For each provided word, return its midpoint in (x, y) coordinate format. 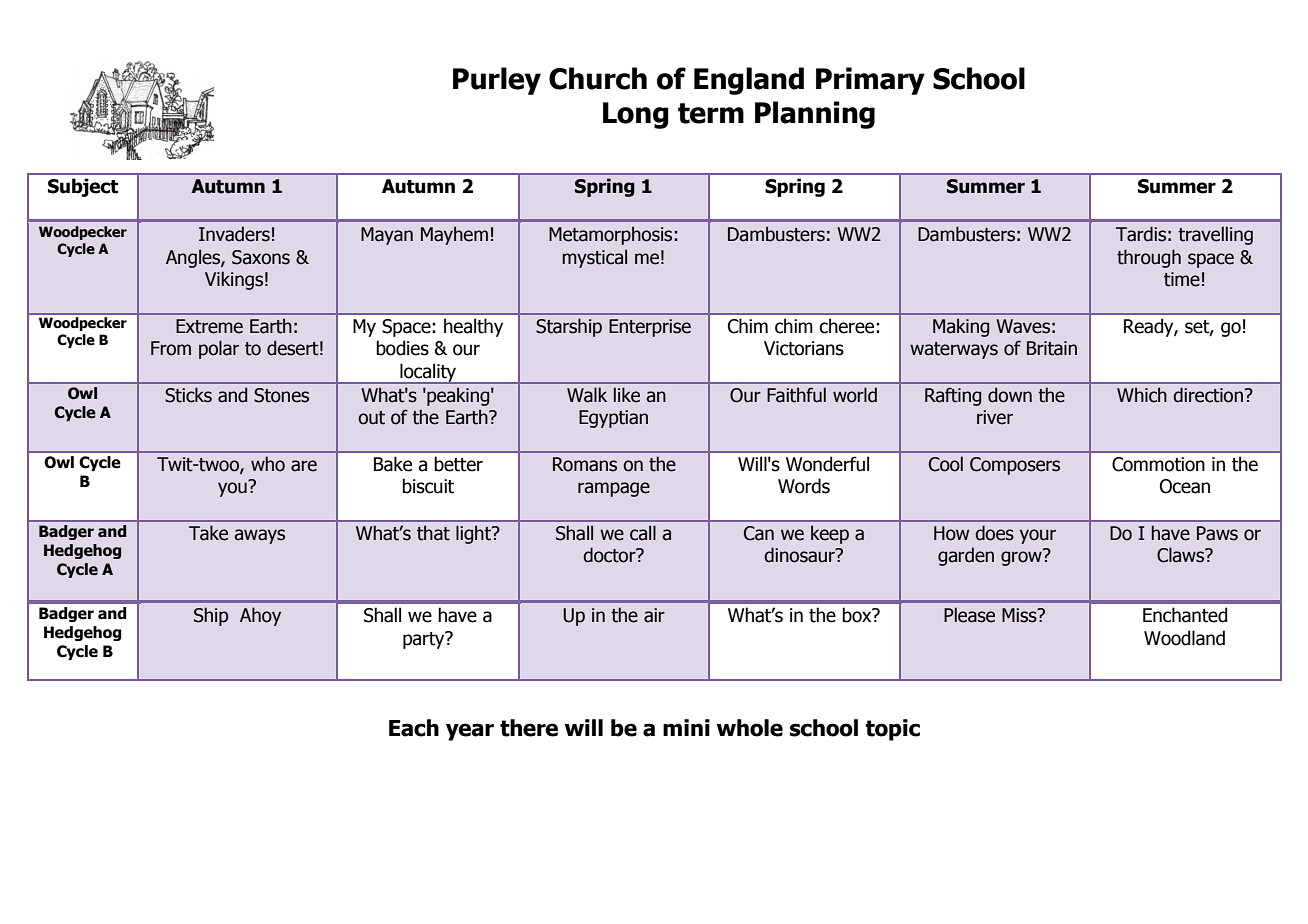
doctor (610, 555)
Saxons (261, 257)
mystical (594, 258)
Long (636, 115)
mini (686, 727)
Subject (83, 187)
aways (260, 536)
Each (414, 728)
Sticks (188, 395)
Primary (870, 81)
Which (1142, 395)
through (1149, 258)
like (627, 395)
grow (1022, 557)
